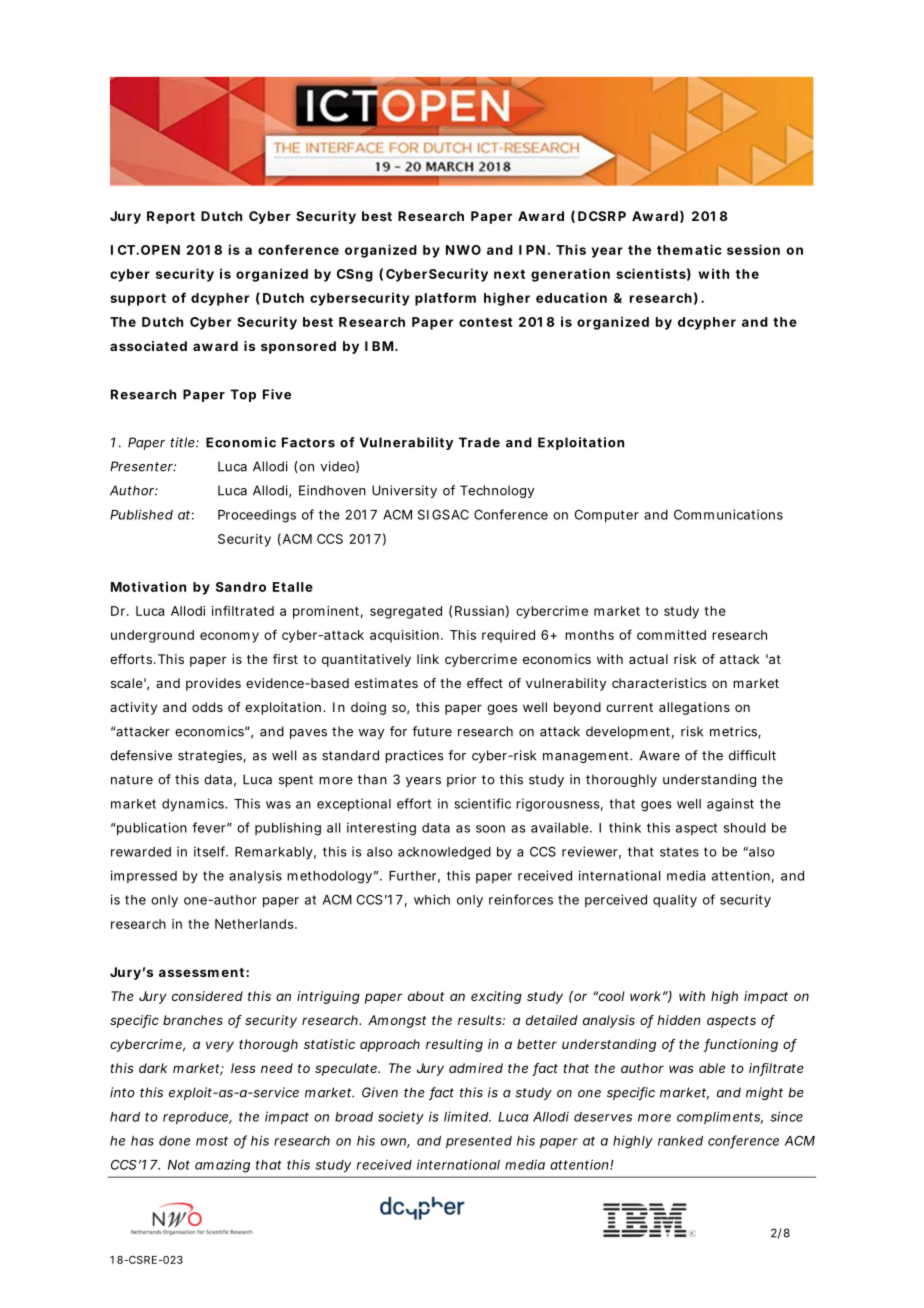 The image size is (924, 1308). What do you see at coordinates (689, 249) in the screenshot?
I see `thematic` at bounding box center [689, 249].
